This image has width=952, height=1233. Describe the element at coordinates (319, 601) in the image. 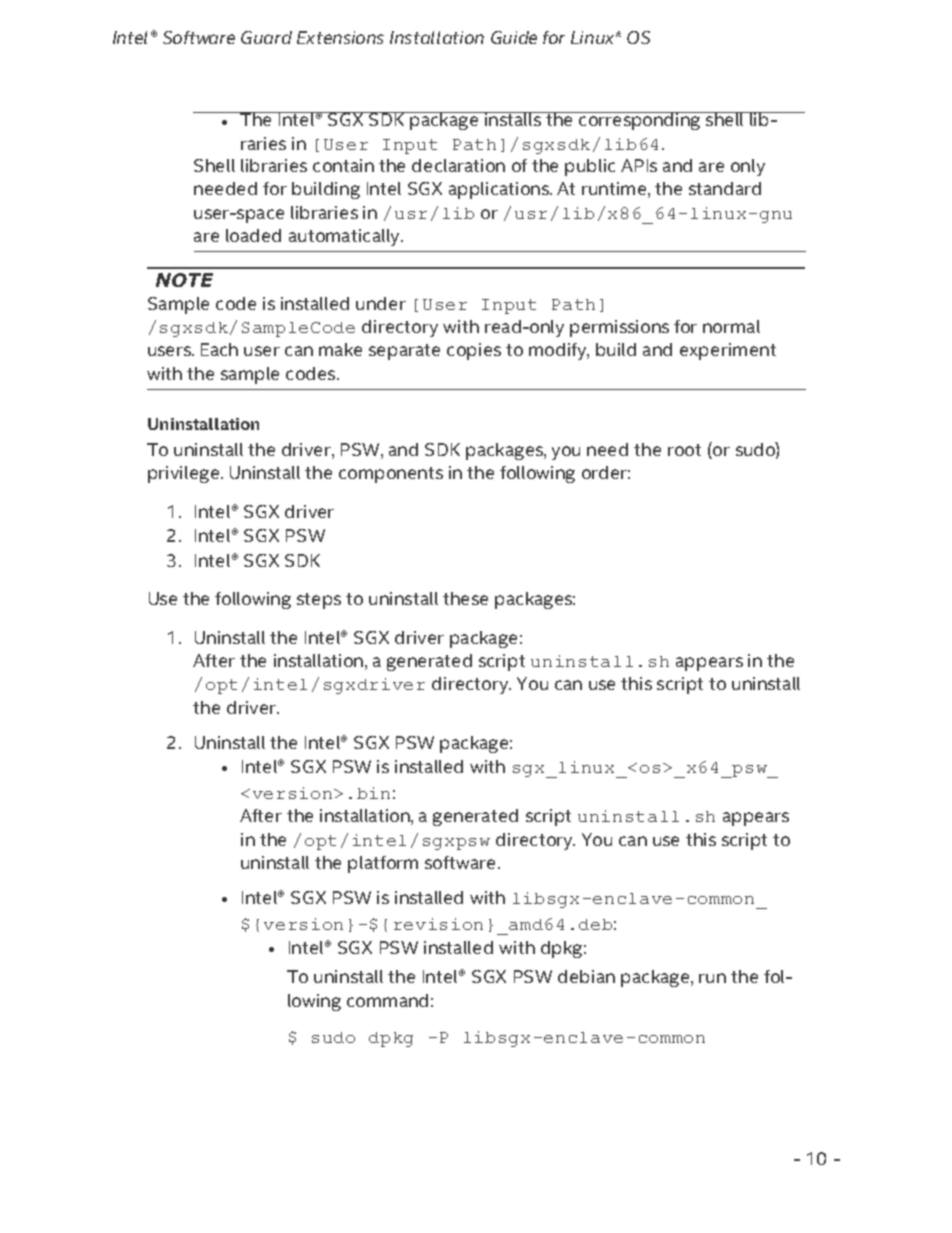

I see `steps` at that location.
